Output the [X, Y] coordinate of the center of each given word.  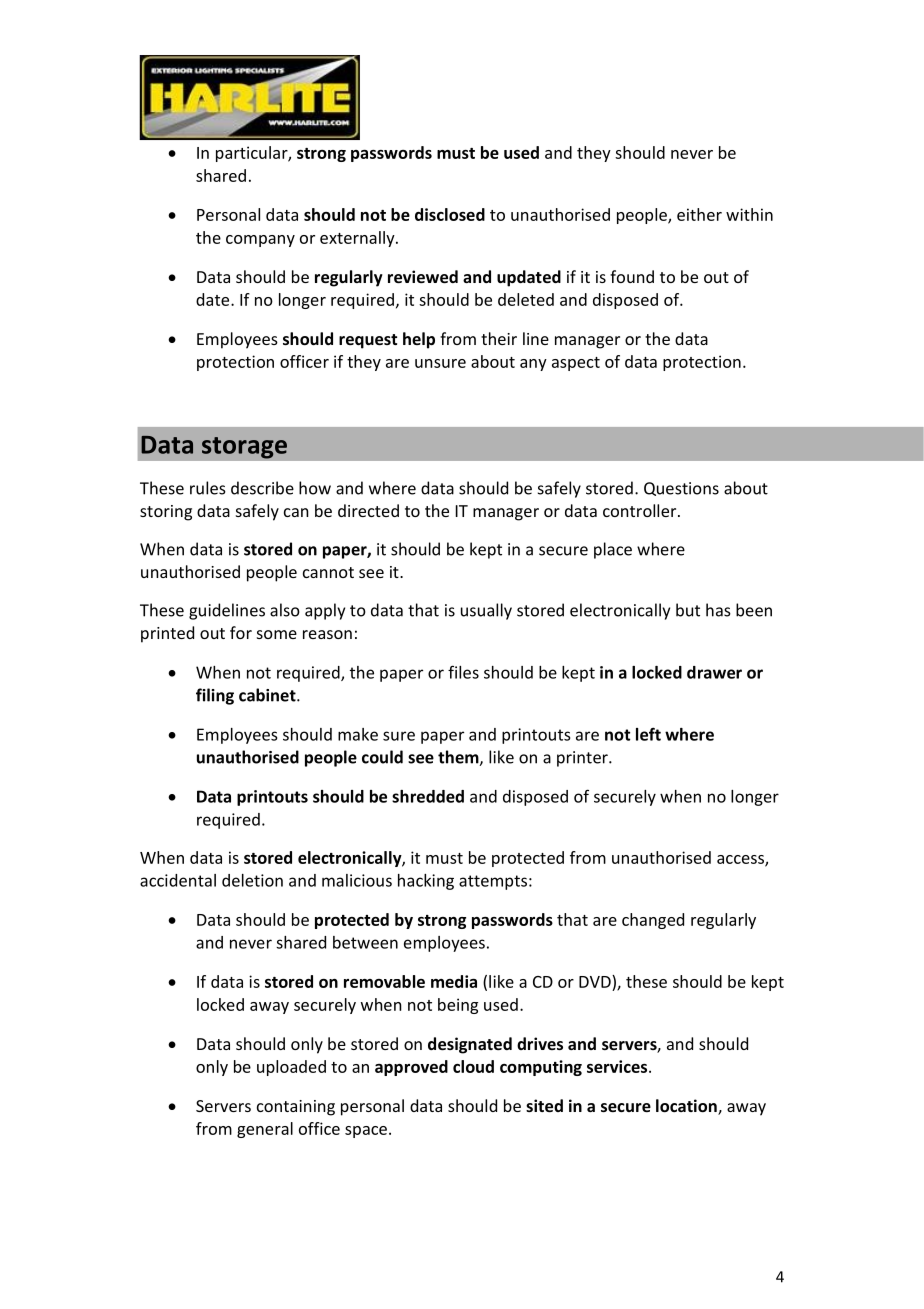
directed [368, 510]
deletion [252, 880]
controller [641, 510]
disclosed [450, 214]
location [687, 1107]
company [260, 241]
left [648, 734]
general [265, 1130]
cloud [473, 1066]
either [699, 214]
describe [262, 488]
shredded [428, 796]
